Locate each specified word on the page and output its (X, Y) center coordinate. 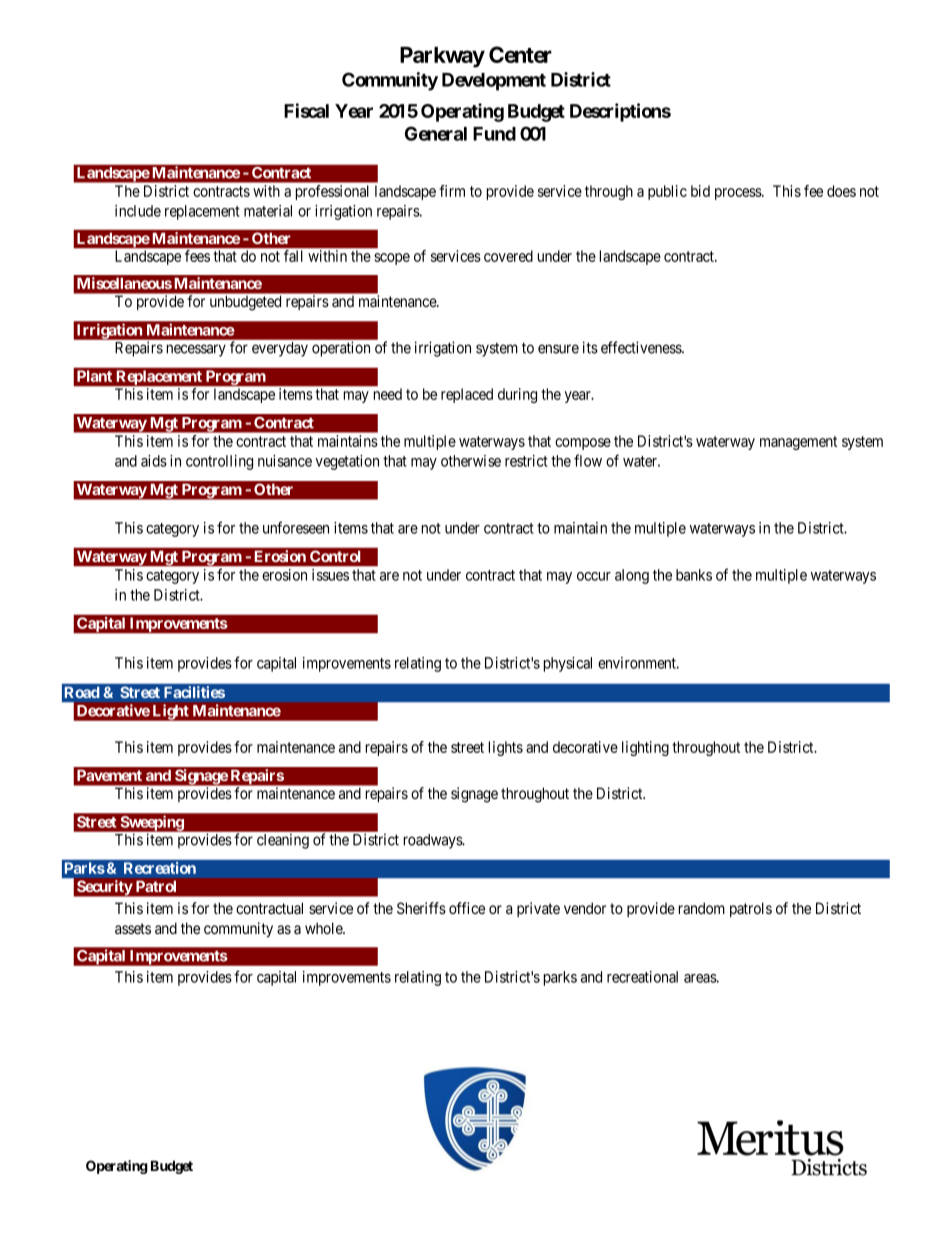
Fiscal (306, 110)
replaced (467, 395)
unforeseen (296, 527)
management (798, 443)
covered (508, 256)
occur (594, 576)
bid (700, 191)
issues (330, 575)
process (739, 194)
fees (197, 256)
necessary (196, 350)
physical (568, 664)
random (702, 908)
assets (133, 928)
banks (694, 575)
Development (494, 82)
